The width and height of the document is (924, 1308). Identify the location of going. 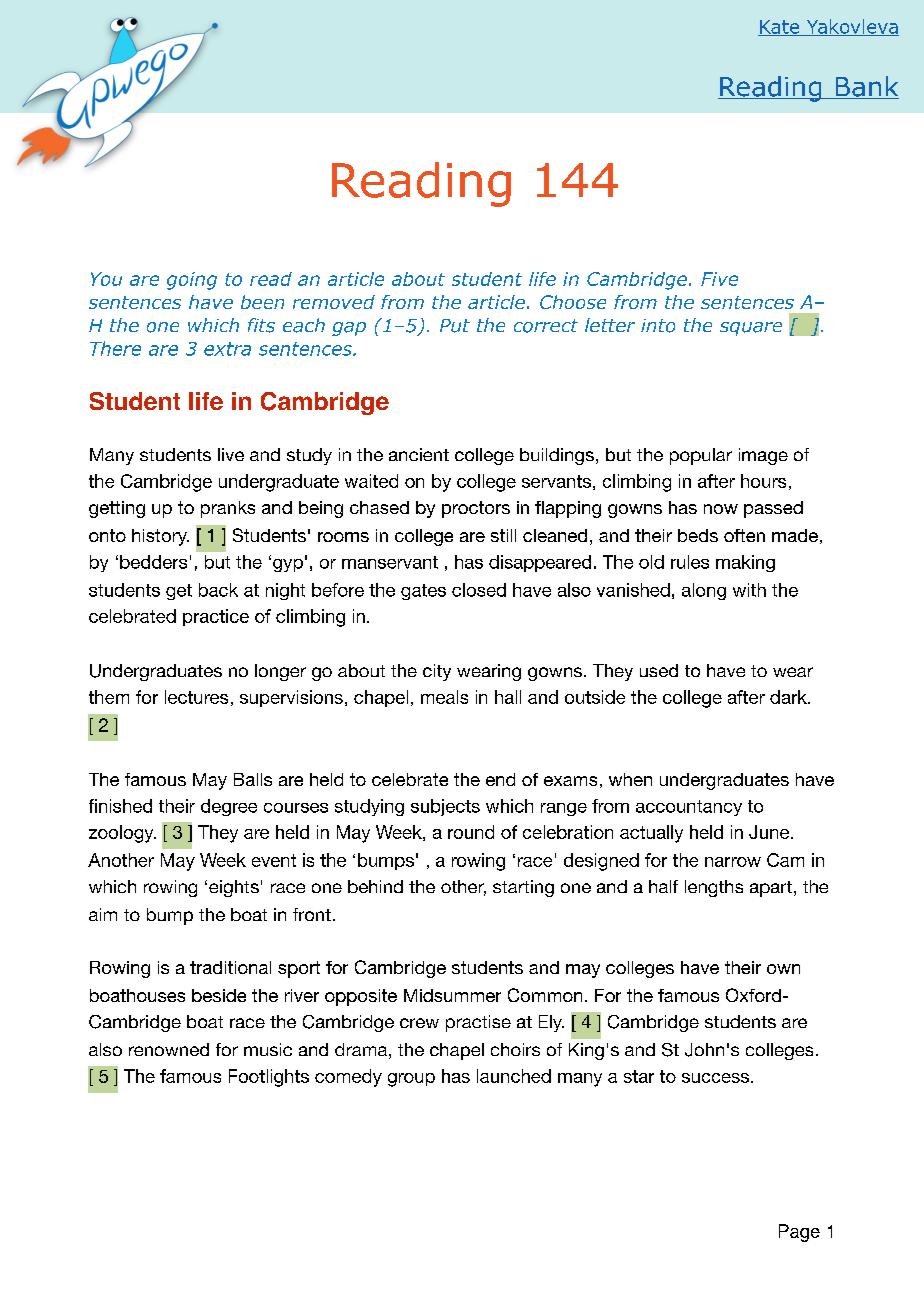
(192, 281).
